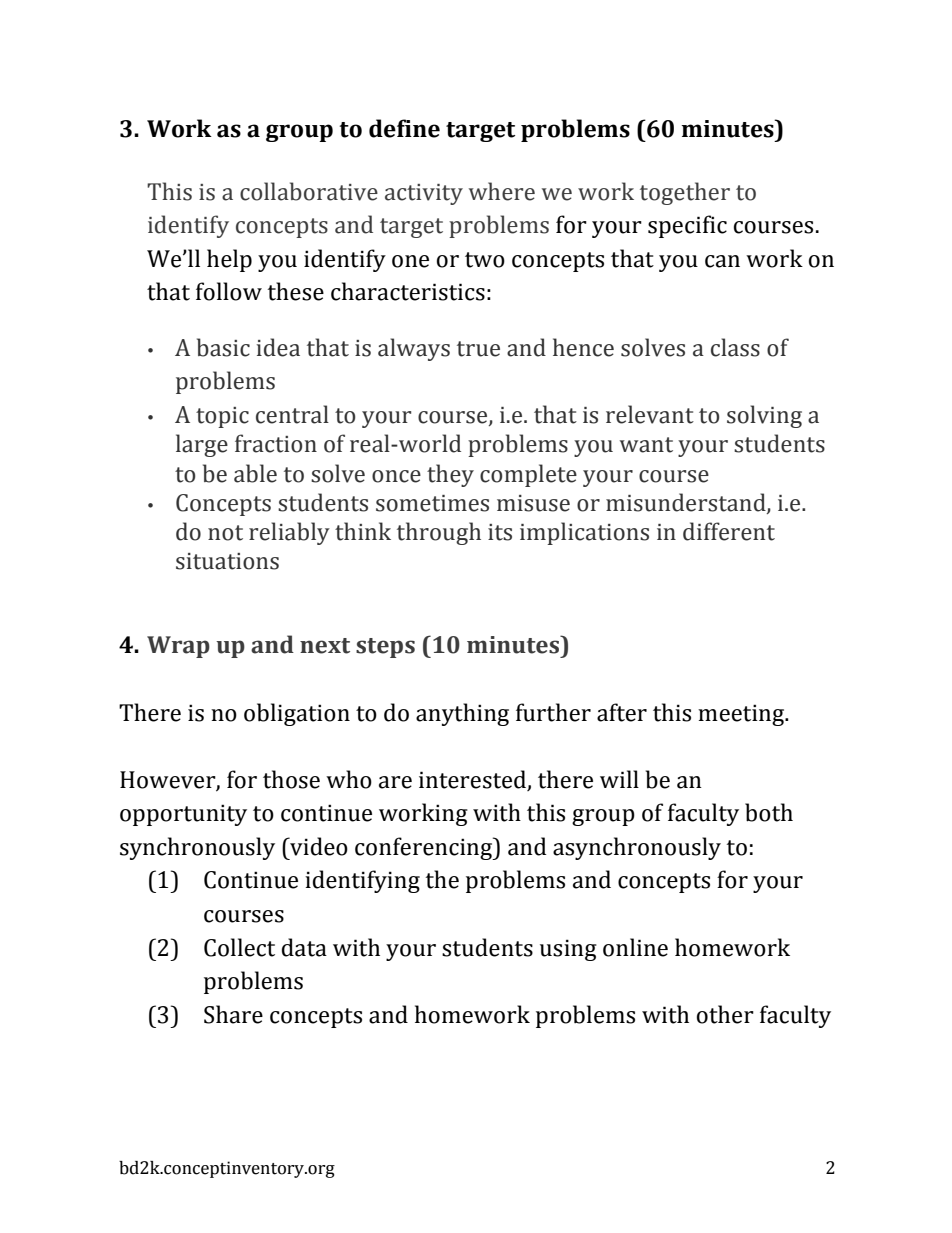 This document has height=1233, width=952. What do you see at coordinates (227, 561) in the document?
I see `situations` at bounding box center [227, 561].
